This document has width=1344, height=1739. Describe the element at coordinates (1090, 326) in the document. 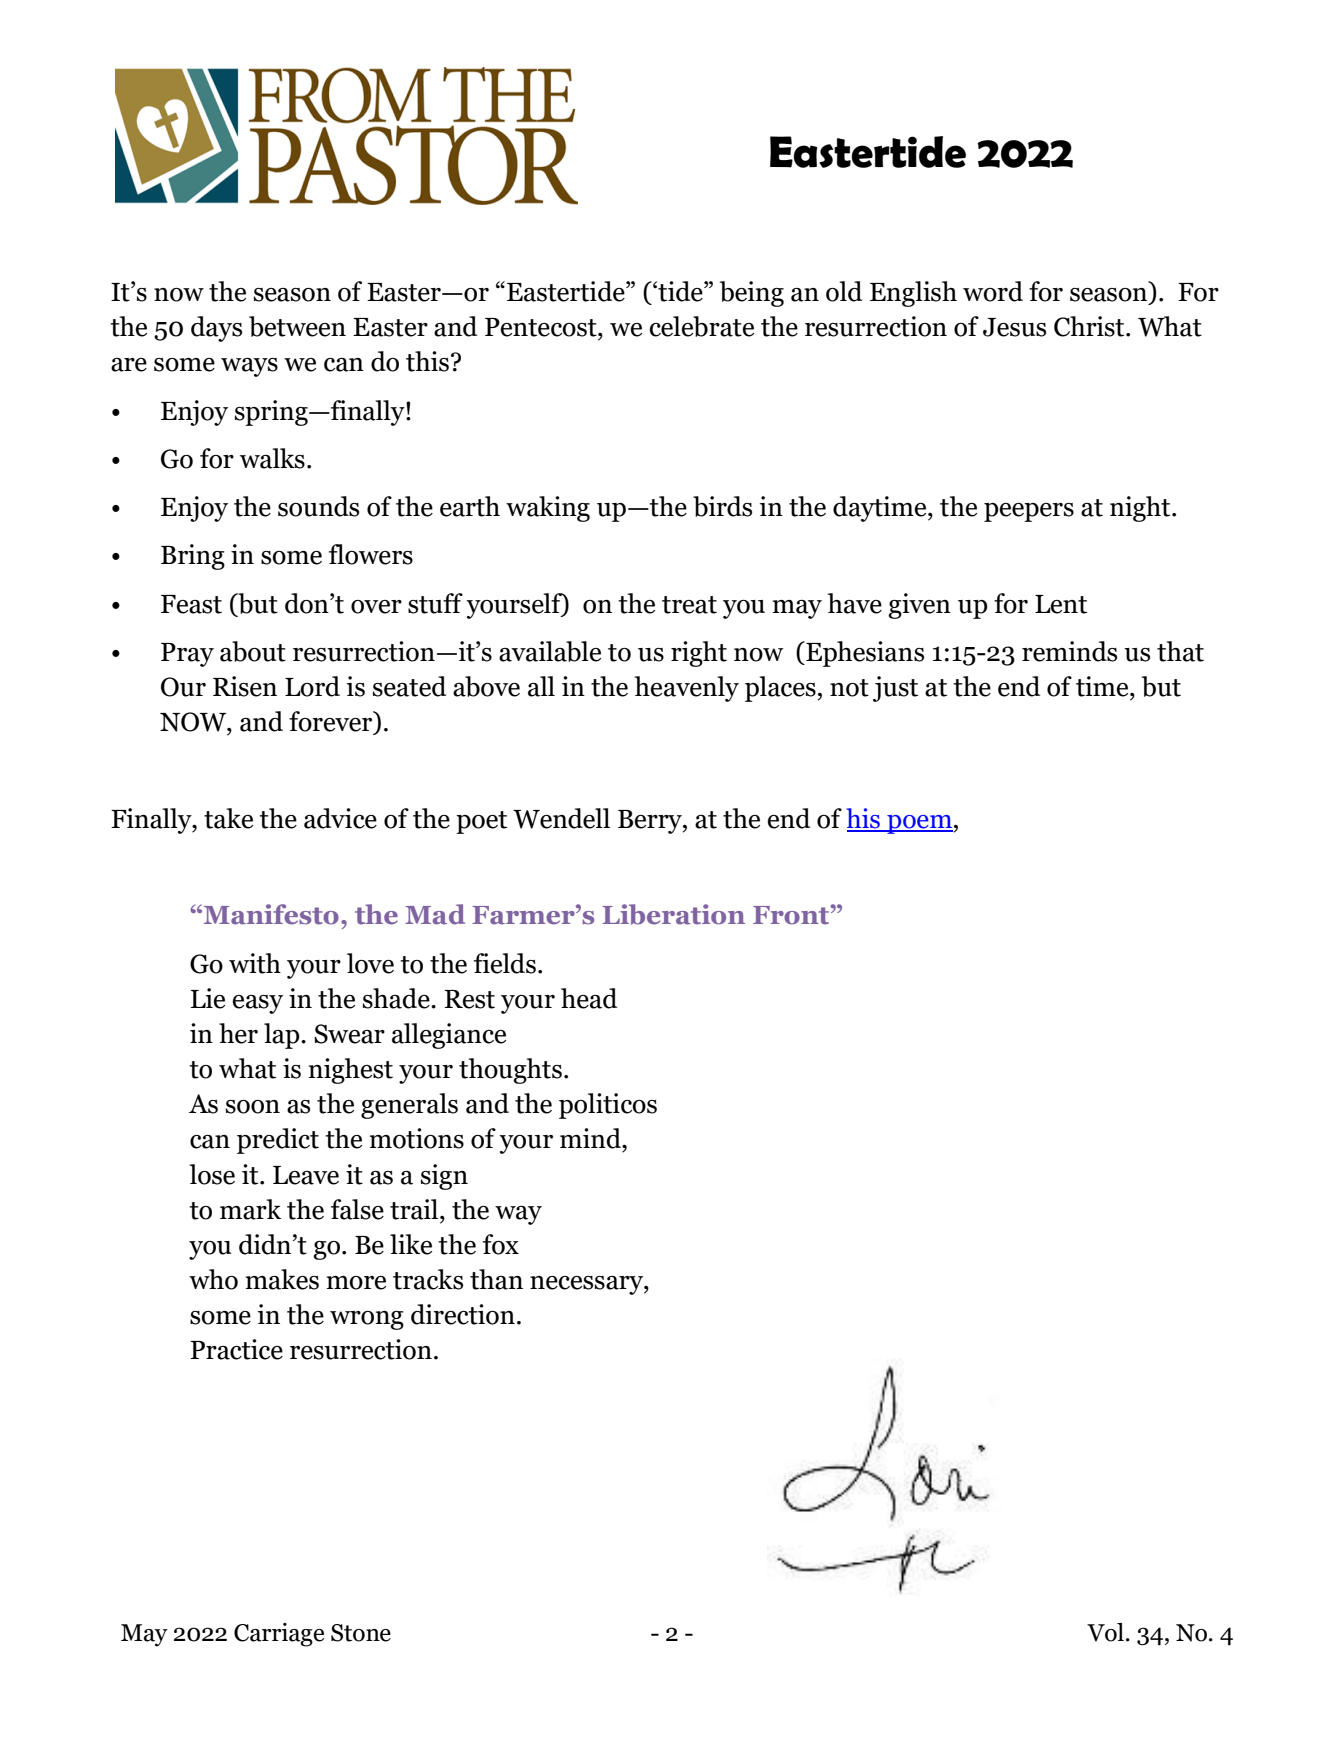

I see `Christ` at that location.
